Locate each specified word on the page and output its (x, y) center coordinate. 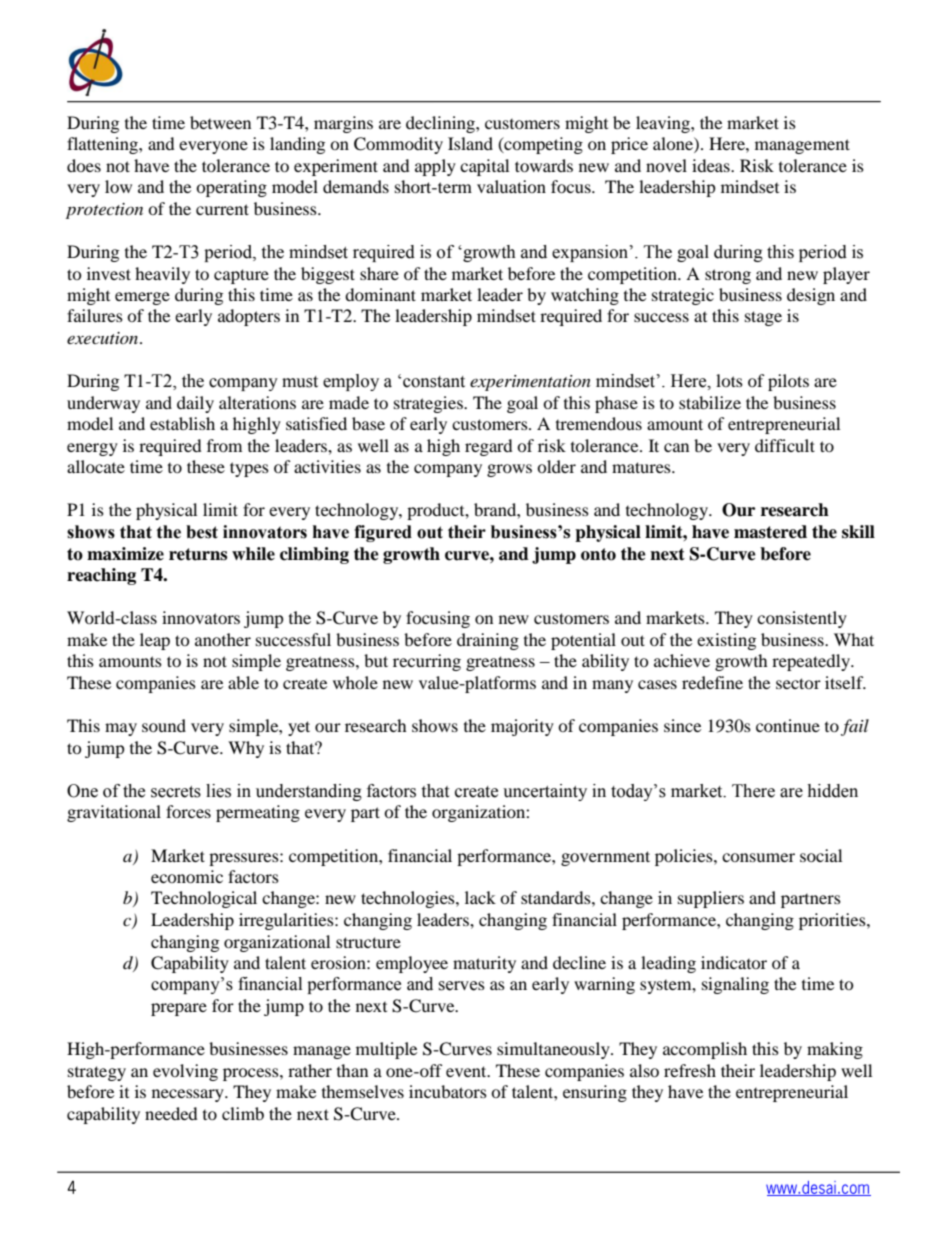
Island (470, 143)
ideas (712, 165)
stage (763, 318)
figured (383, 533)
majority (522, 727)
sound (164, 725)
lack (480, 897)
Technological (204, 899)
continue (788, 725)
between (220, 122)
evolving (185, 1072)
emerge (142, 298)
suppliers (711, 899)
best (202, 532)
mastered (770, 532)
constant (434, 382)
